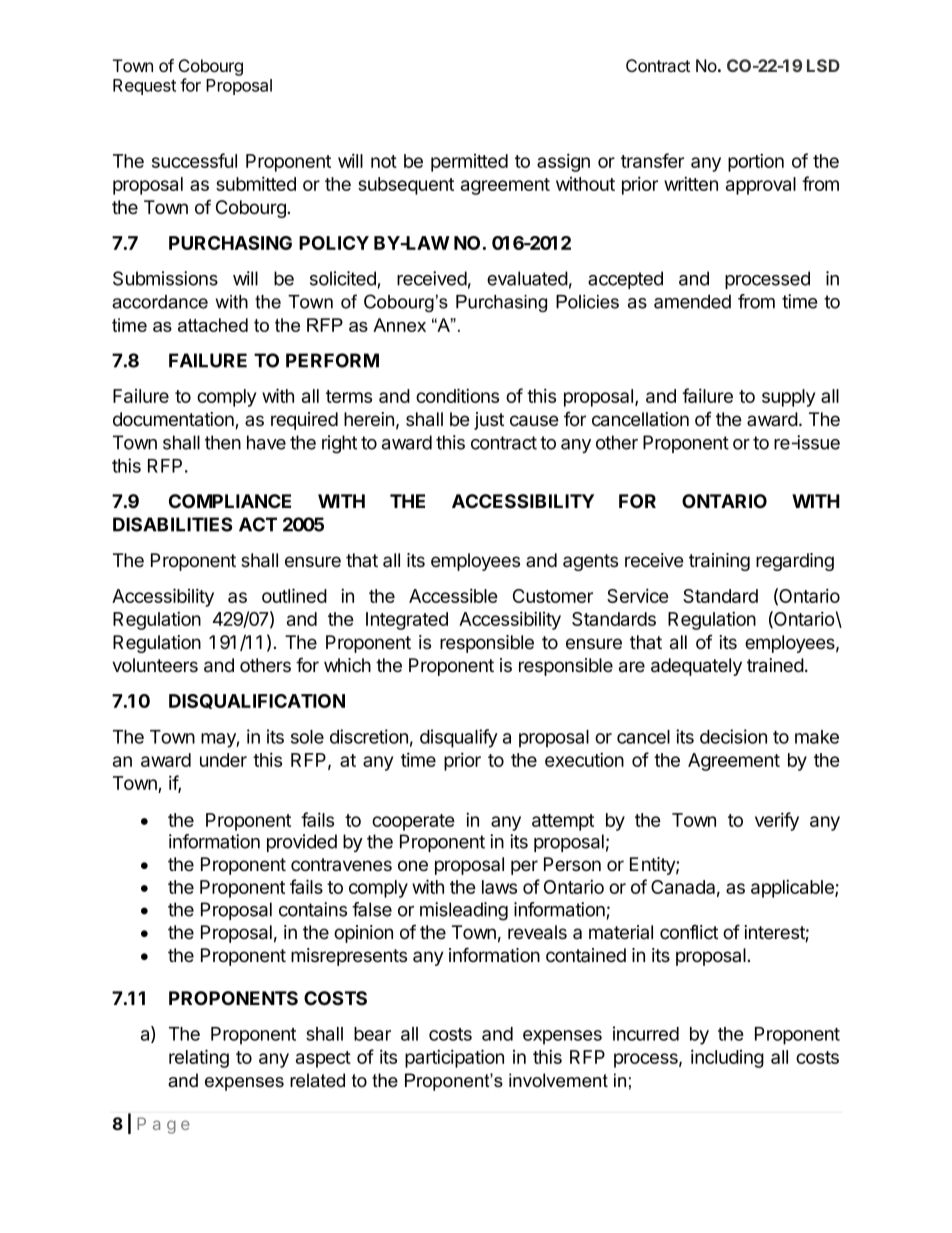 Image resolution: width=952 pixels, height=1233 pixels. I want to click on then, so click(223, 442).
